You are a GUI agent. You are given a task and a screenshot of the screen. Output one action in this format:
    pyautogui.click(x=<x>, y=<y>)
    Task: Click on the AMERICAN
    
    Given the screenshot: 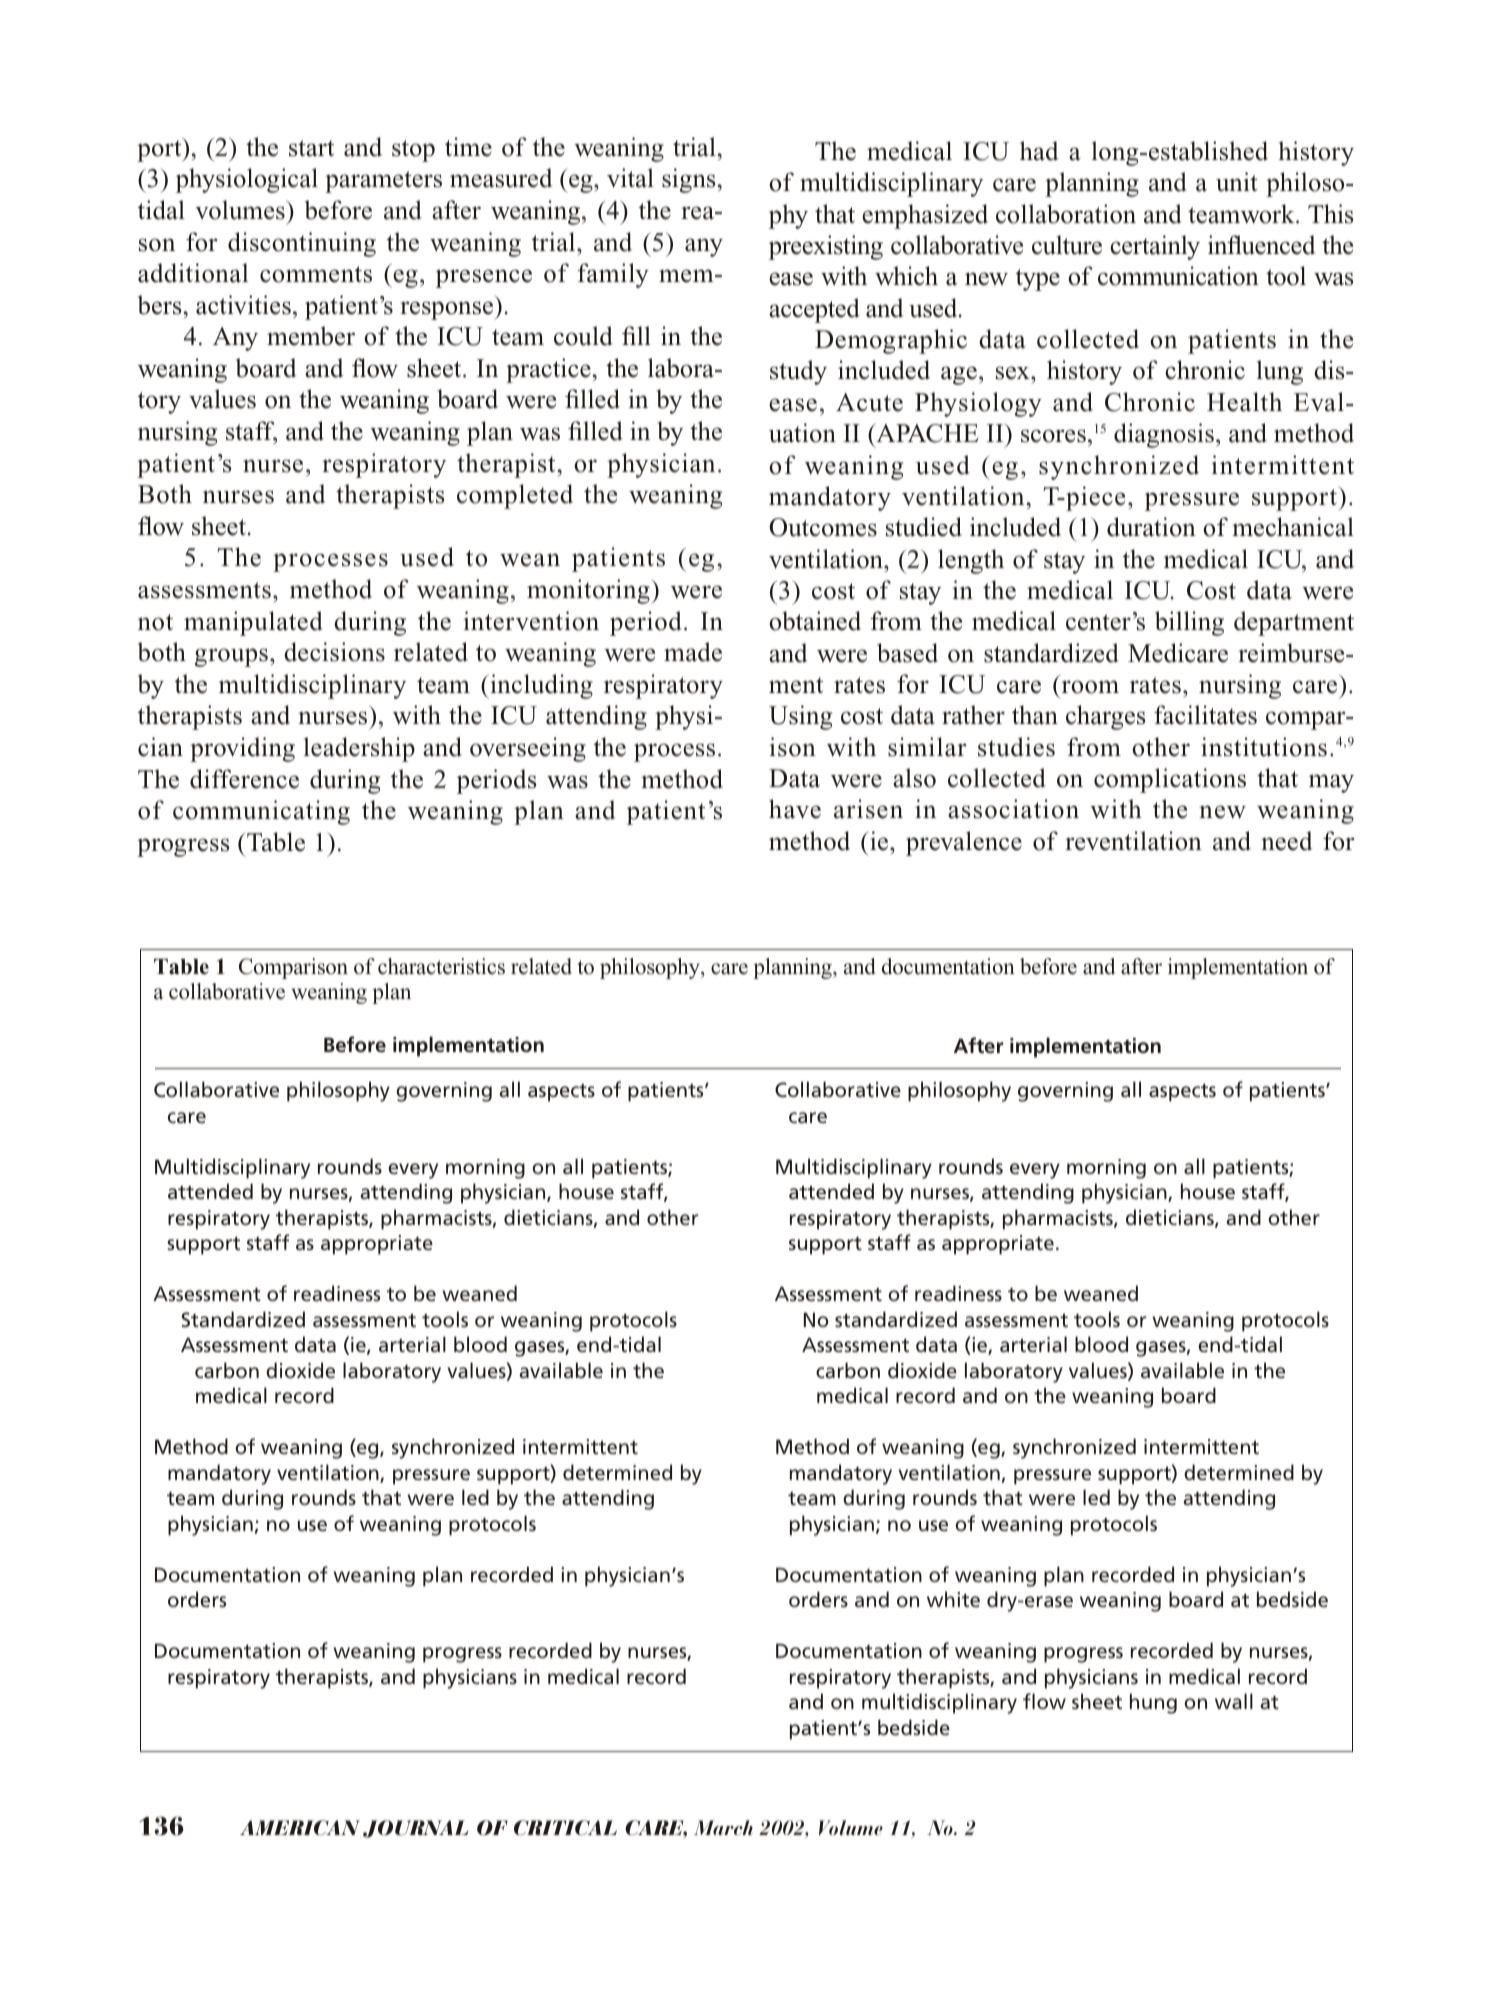 What is the action you would take?
    pyautogui.click(x=300, y=1828)
